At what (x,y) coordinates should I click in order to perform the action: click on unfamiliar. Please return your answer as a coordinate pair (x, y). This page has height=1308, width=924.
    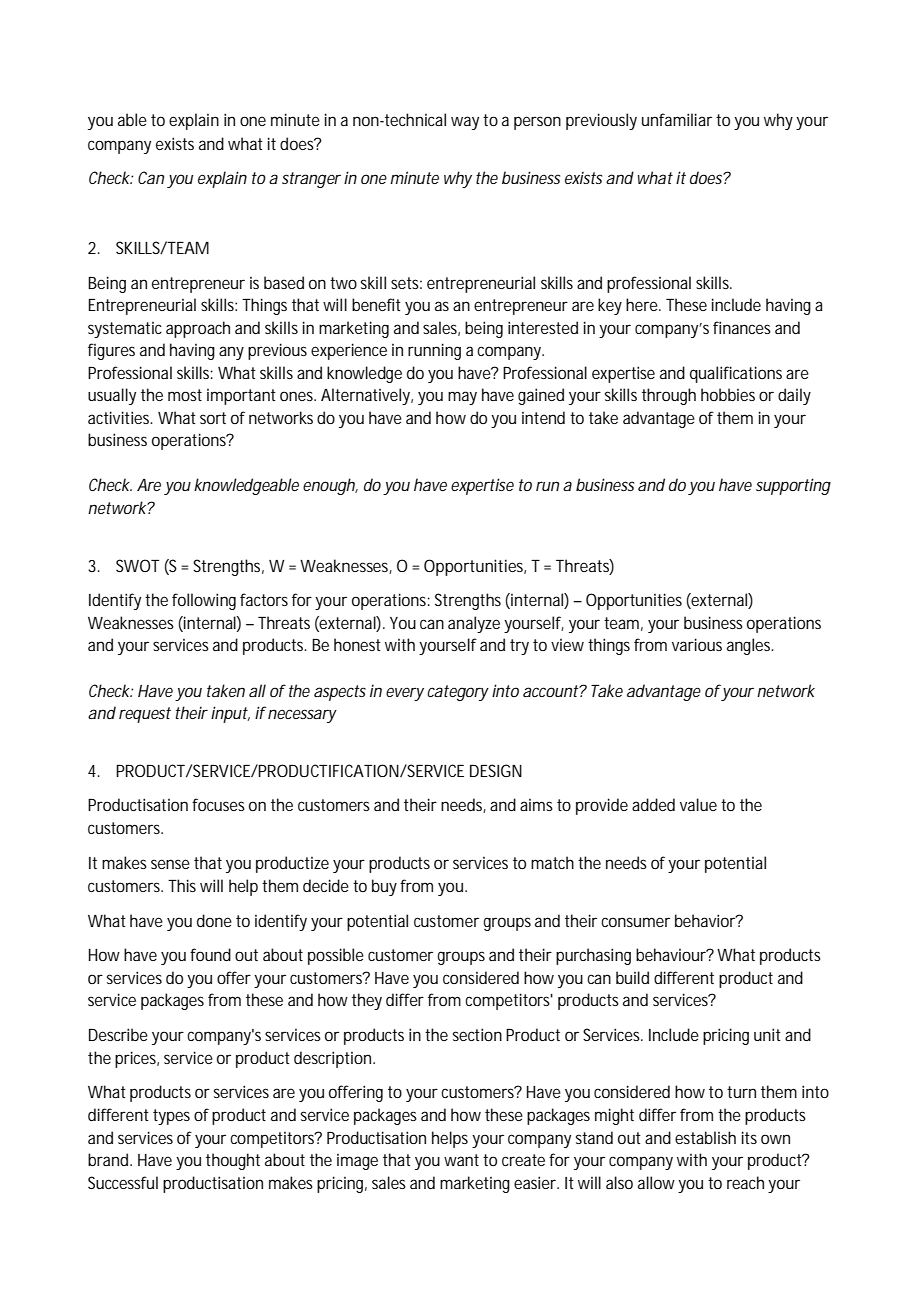
    Looking at the image, I should click on (677, 119).
